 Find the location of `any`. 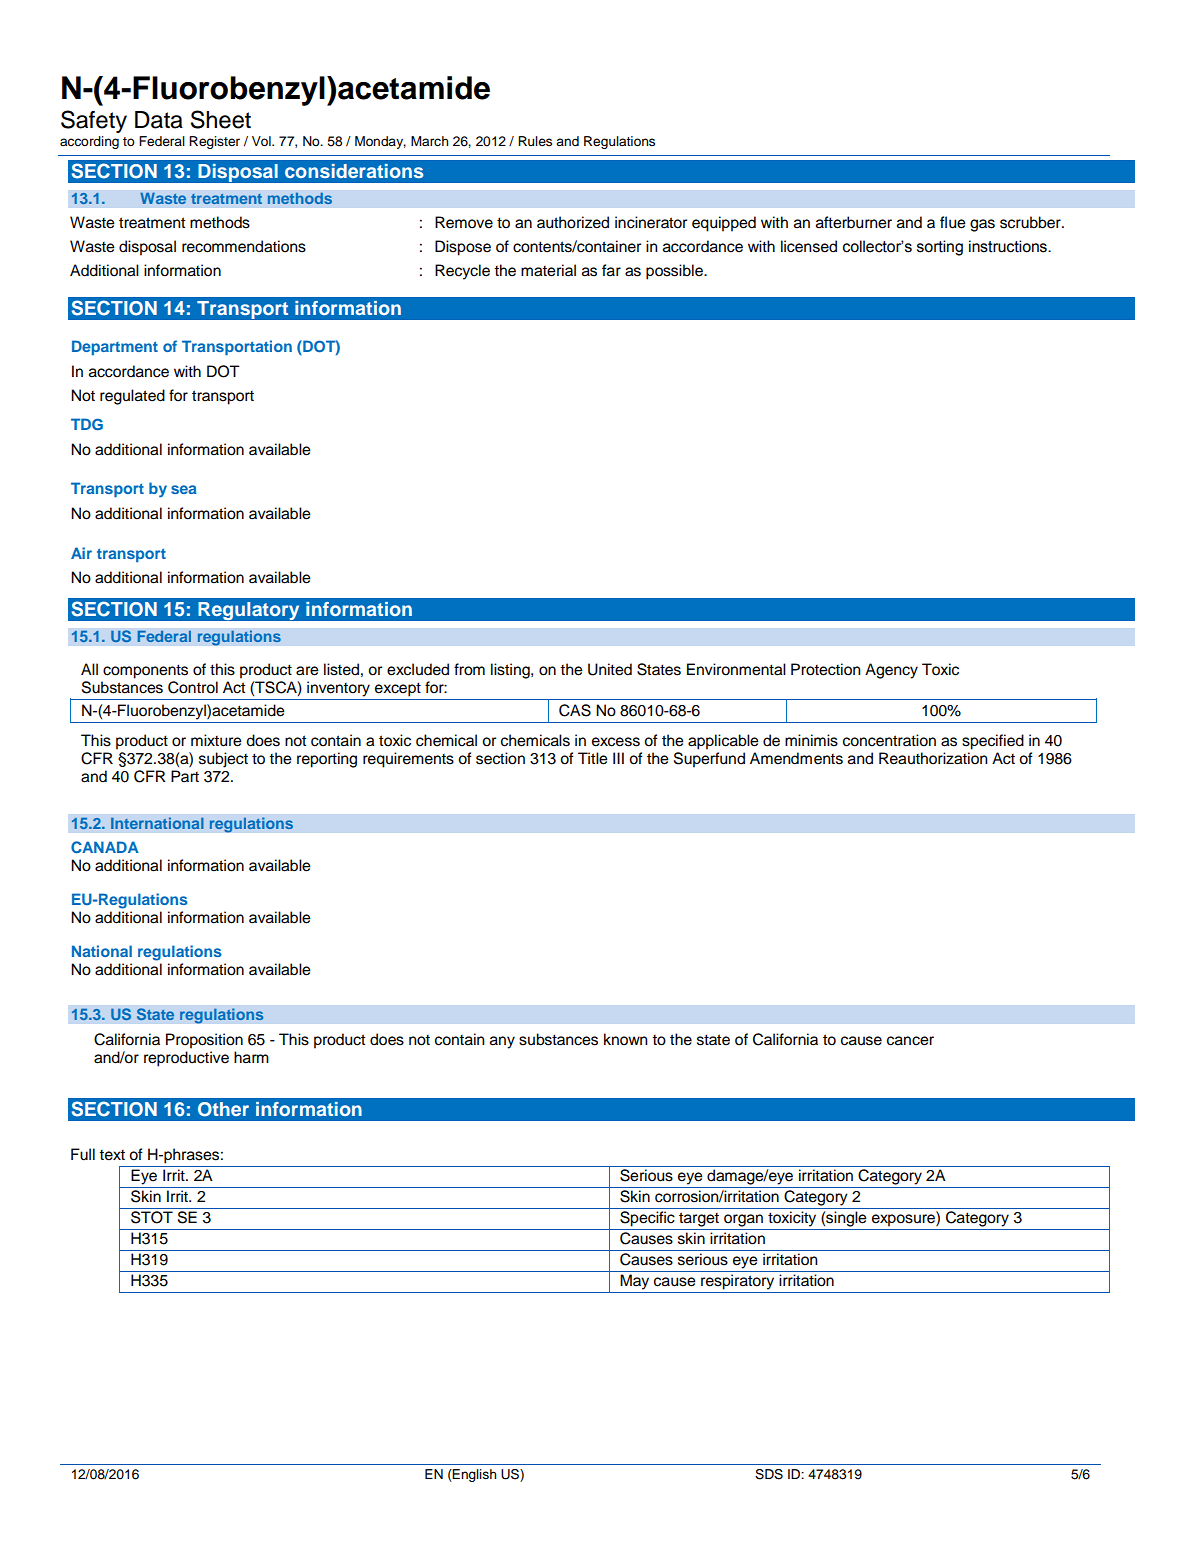

any is located at coordinates (502, 1042).
